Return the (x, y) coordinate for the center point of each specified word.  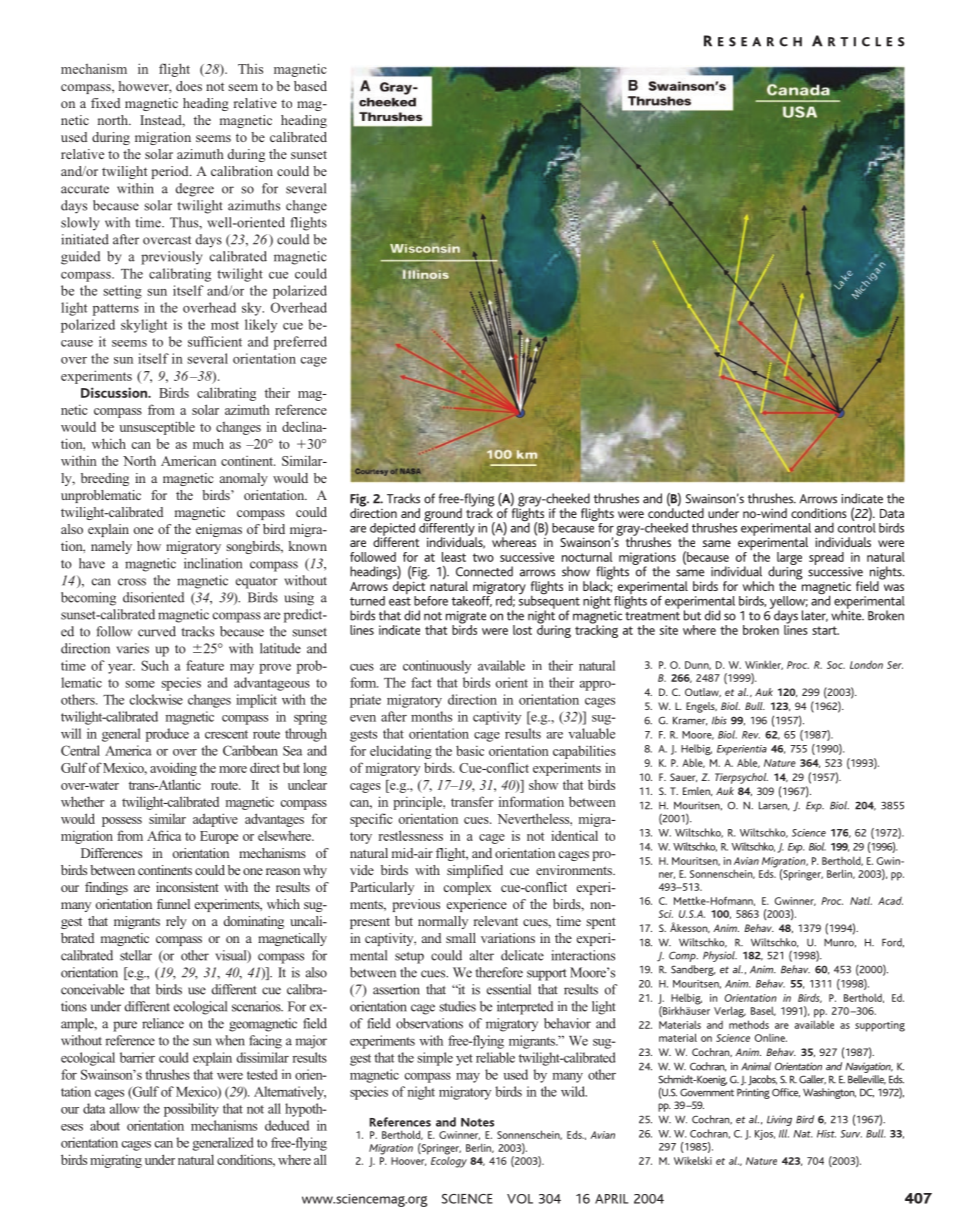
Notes (477, 1122)
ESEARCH (760, 42)
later (815, 616)
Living (779, 1120)
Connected (484, 571)
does (189, 86)
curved (157, 631)
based (310, 86)
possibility (191, 1110)
